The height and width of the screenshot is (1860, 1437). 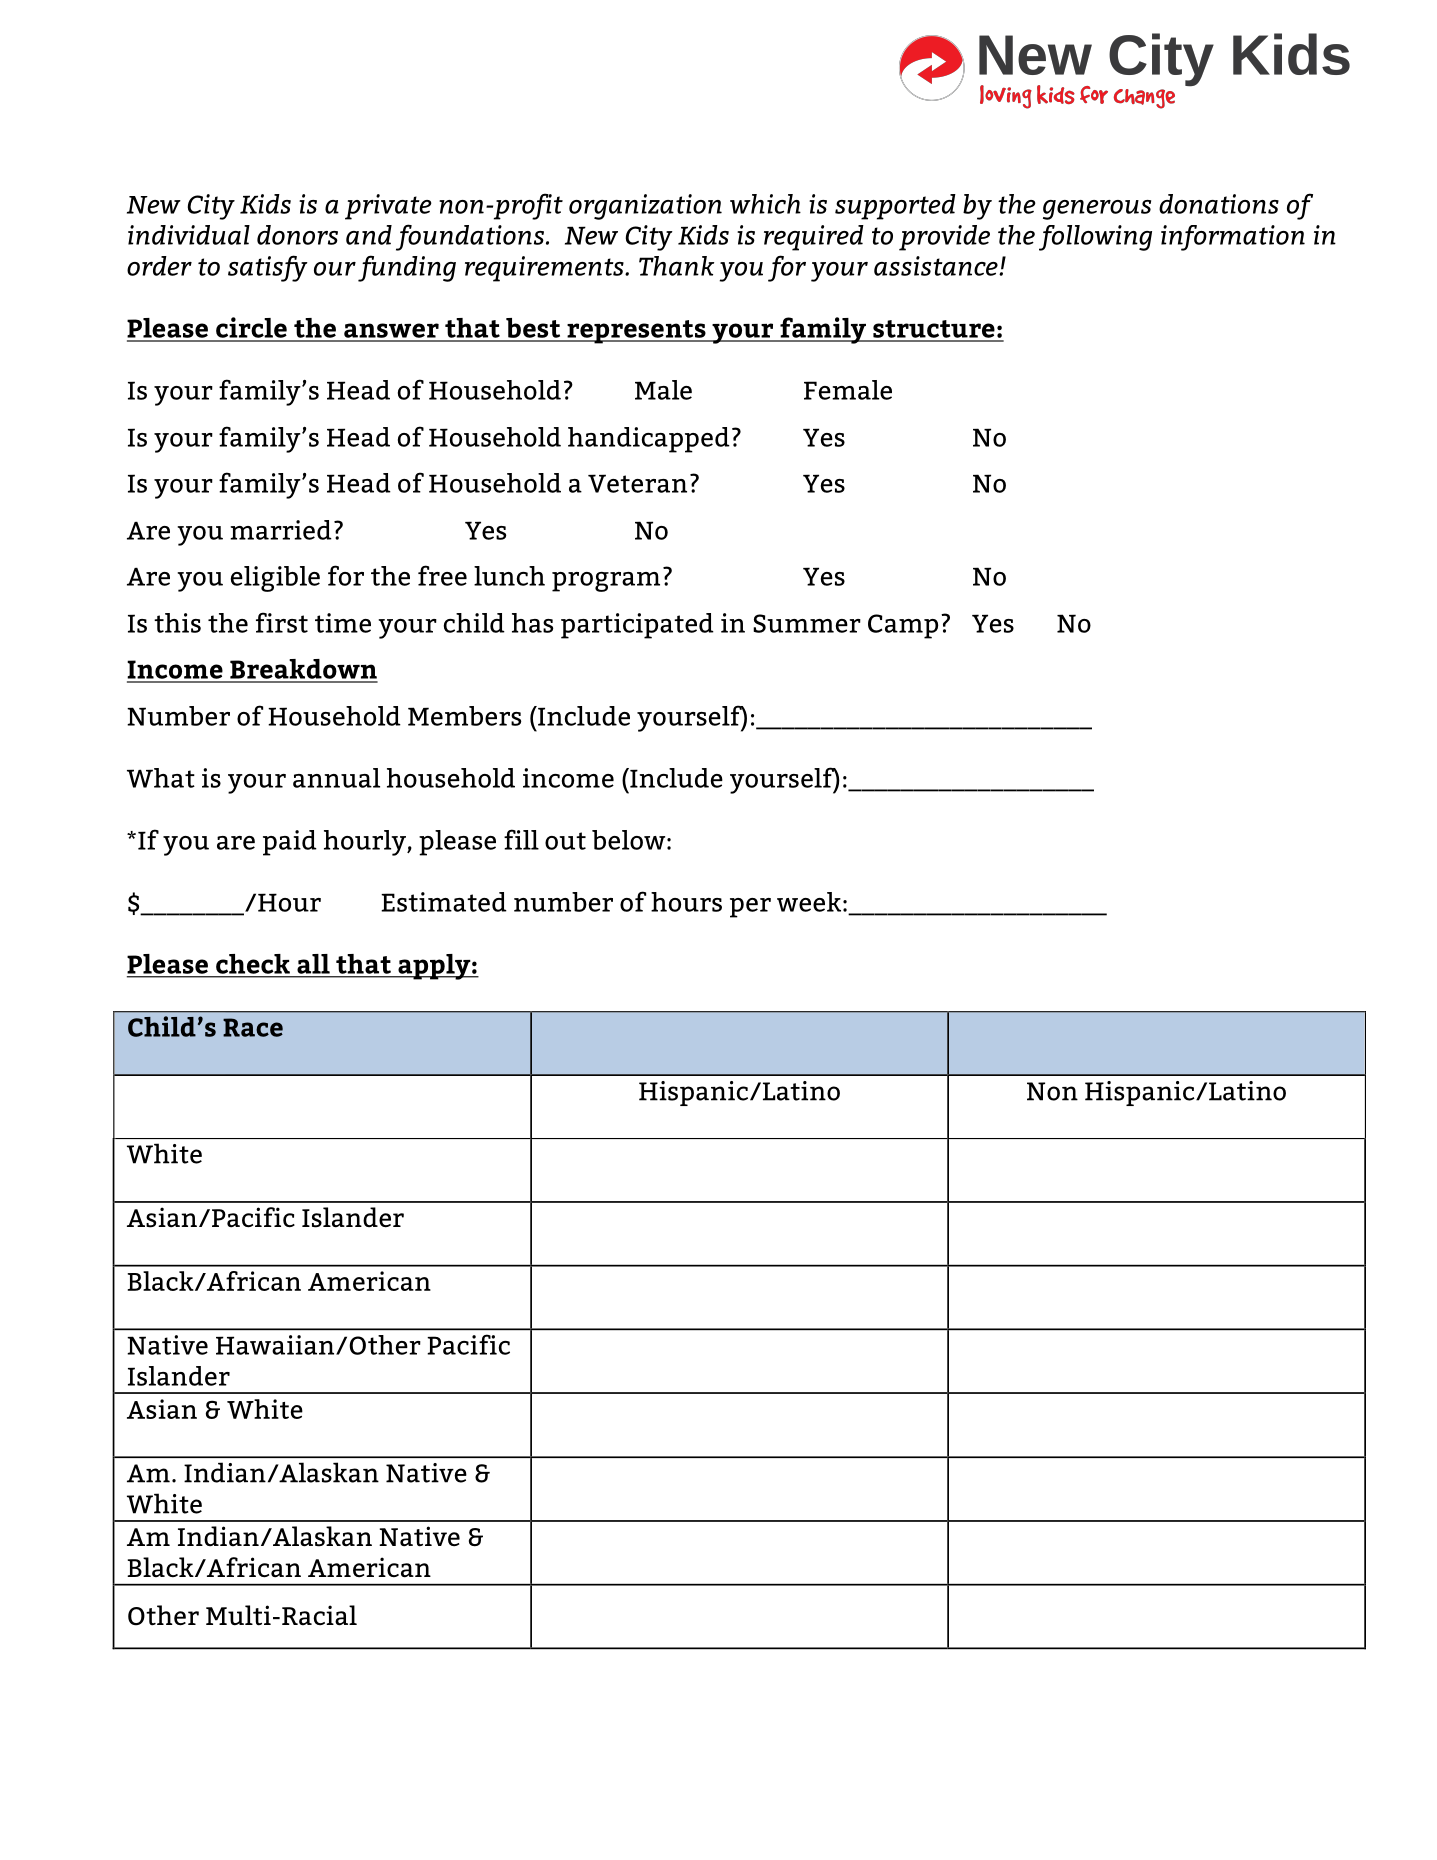 I want to click on Race, so click(x=253, y=1027).
